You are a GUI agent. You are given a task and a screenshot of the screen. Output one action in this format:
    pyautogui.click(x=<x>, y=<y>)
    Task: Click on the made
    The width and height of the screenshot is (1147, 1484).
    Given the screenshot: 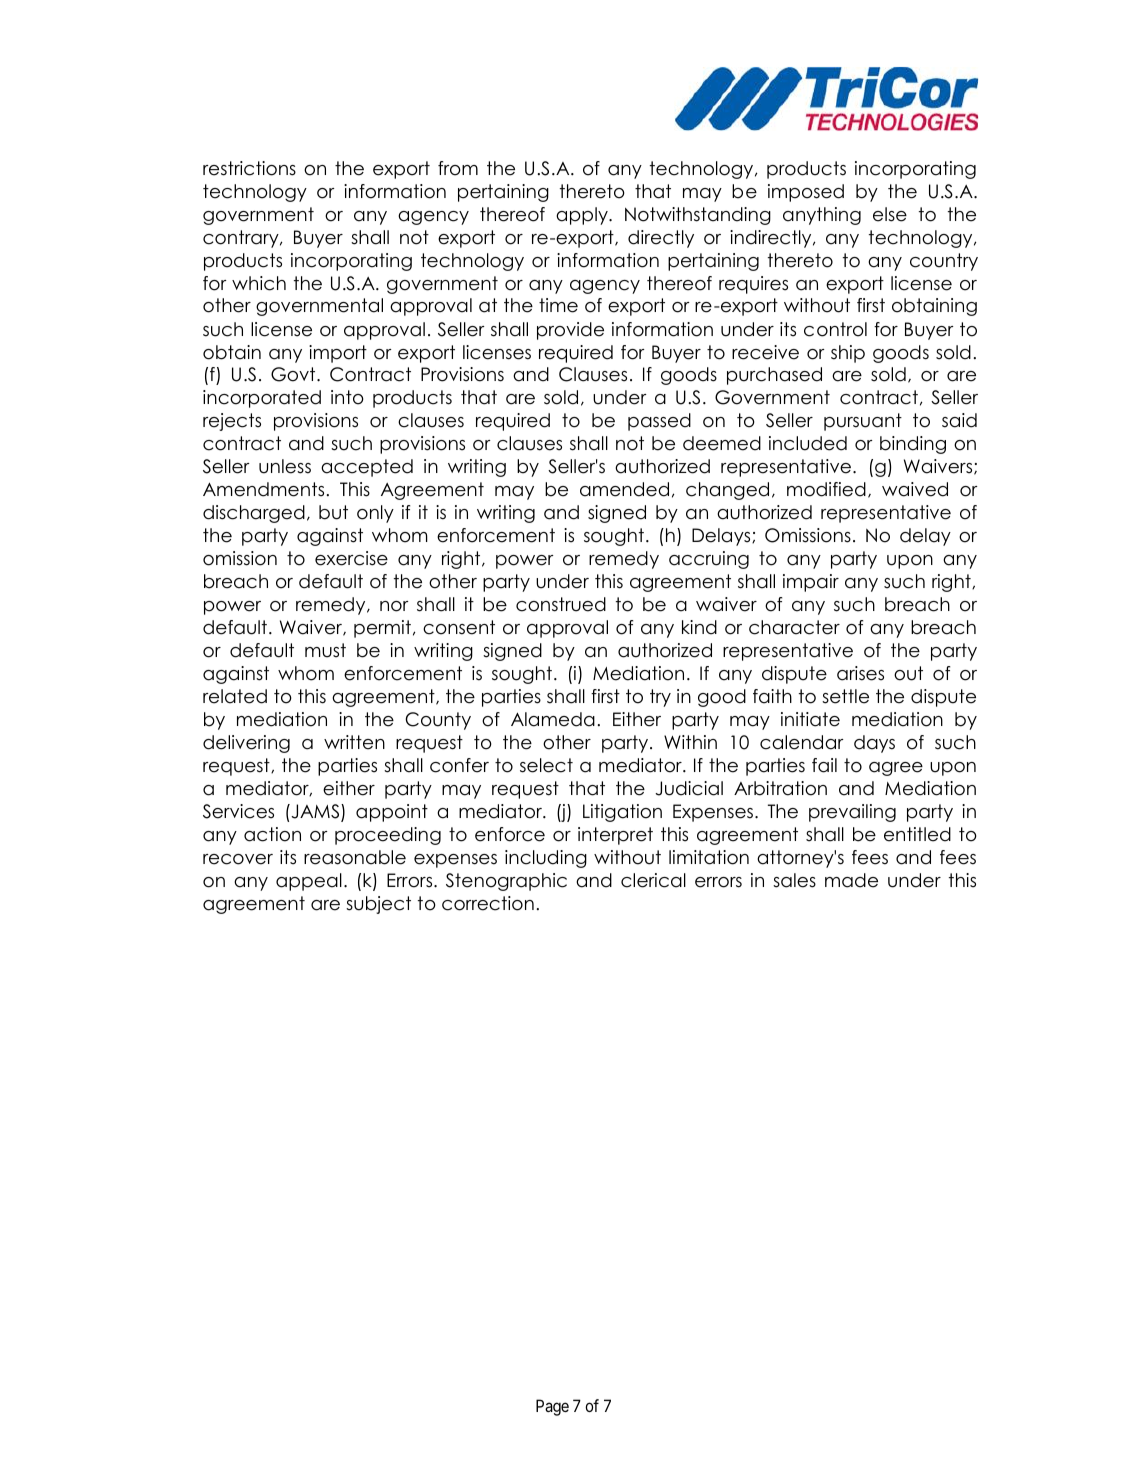 What is the action you would take?
    pyautogui.click(x=851, y=880)
